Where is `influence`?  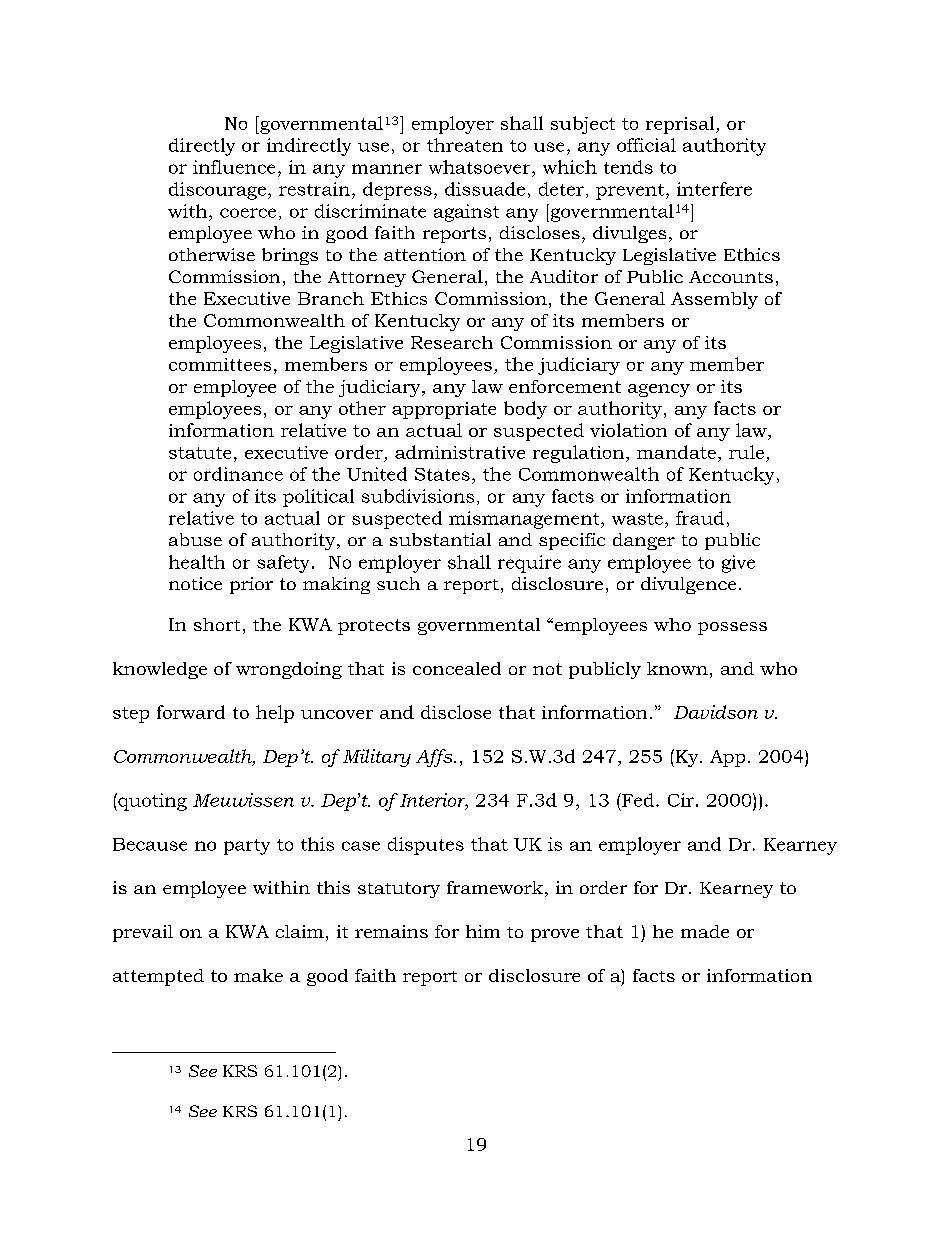
influence is located at coordinates (234, 167).
